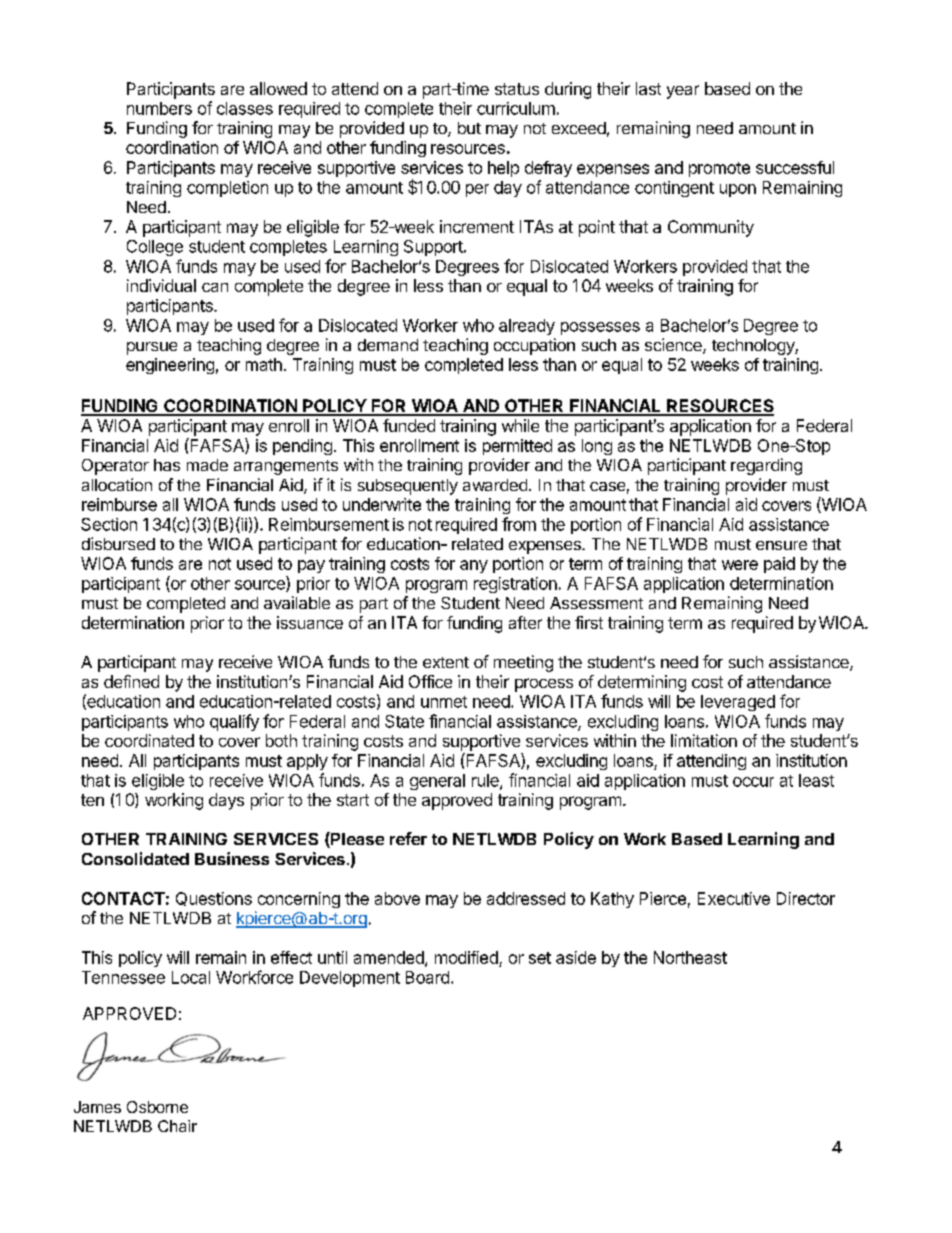 The width and height of the screenshot is (952, 1233). I want to click on disbursed, so click(118, 543).
